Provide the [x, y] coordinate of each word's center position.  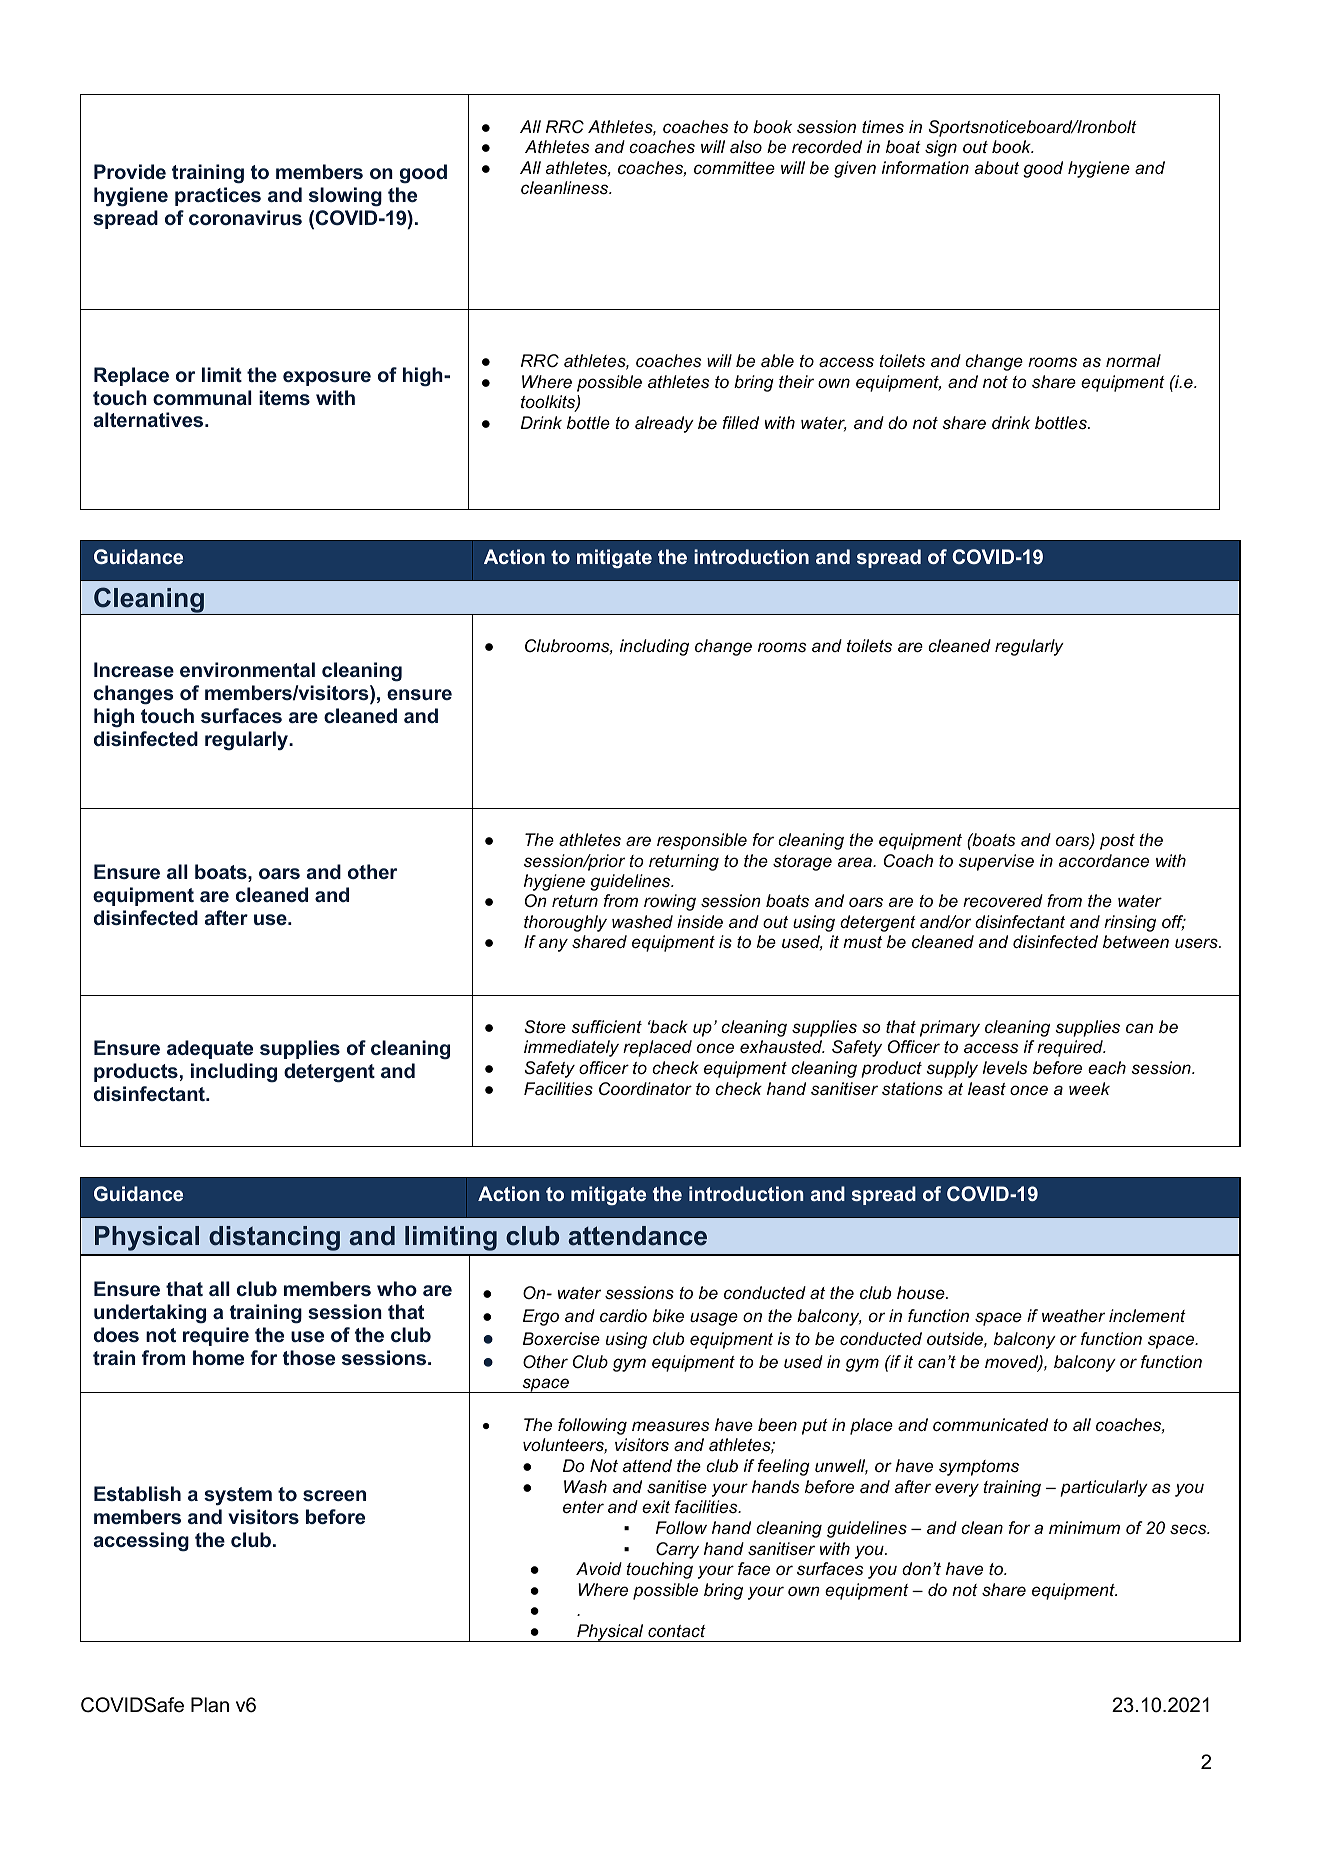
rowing [670, 902]
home [218, 1357]
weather [1073, 1316]
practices [218, 196]
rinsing [1130, 923]
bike [668, 1316]
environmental [247, 669]
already [664, 424]
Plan [210, 1705]
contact [677, 1631]
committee [734, 168]
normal [1133, 360]
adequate [210, 1049]
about [997, 167]
